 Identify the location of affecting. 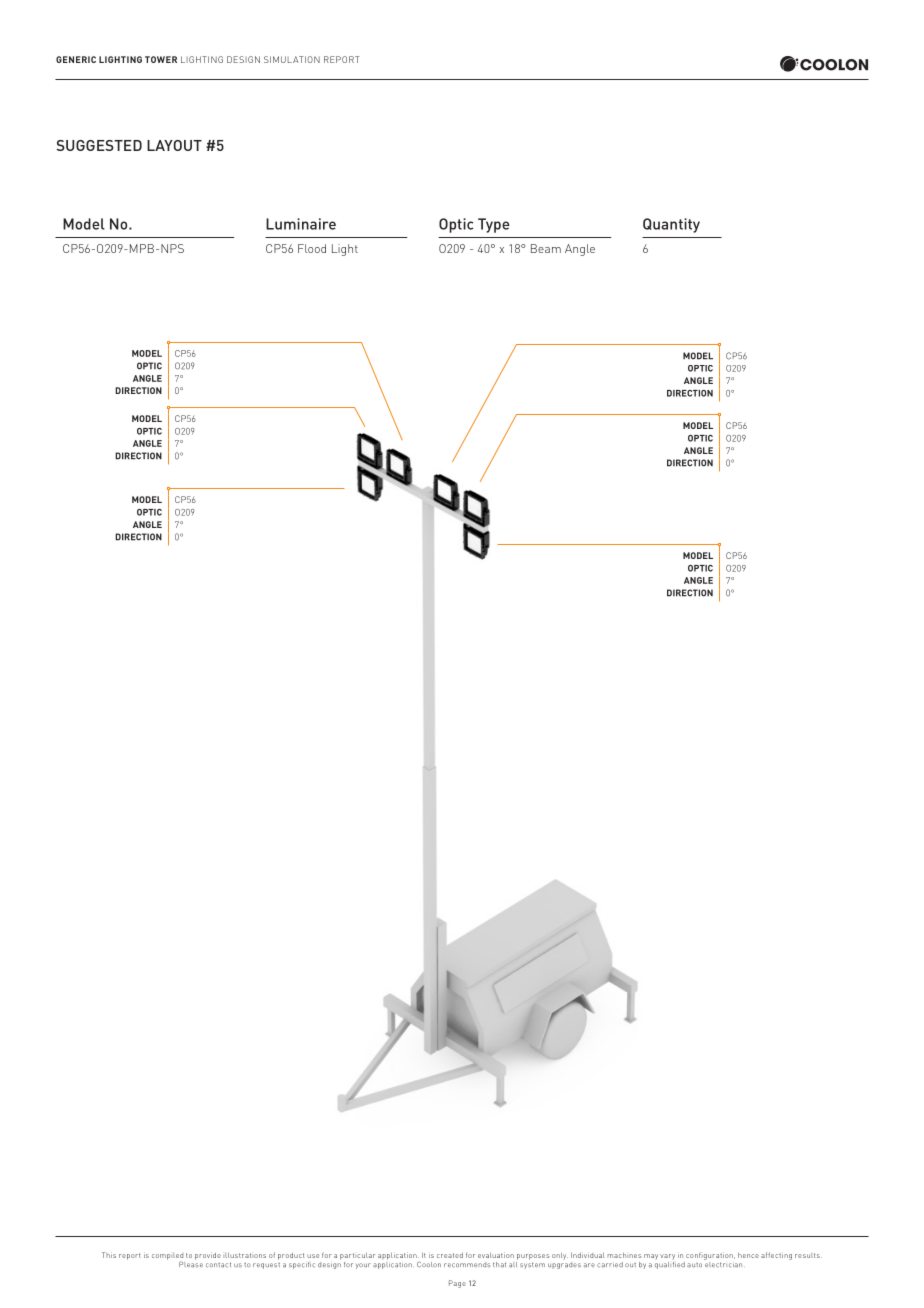
(776, 1256).
